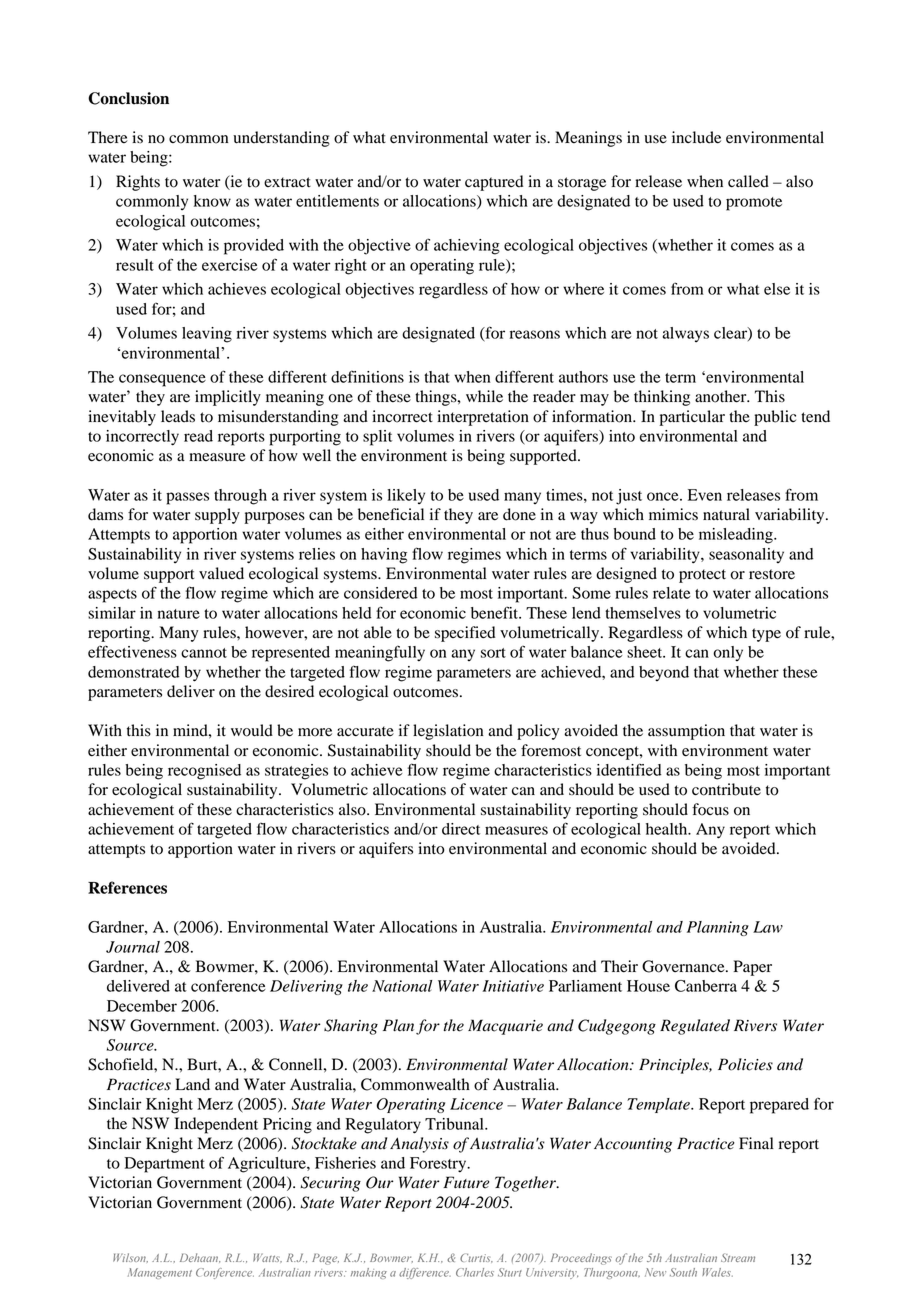 This document has height=1308, width=924. I want to click on natural, so click(726, 514).
